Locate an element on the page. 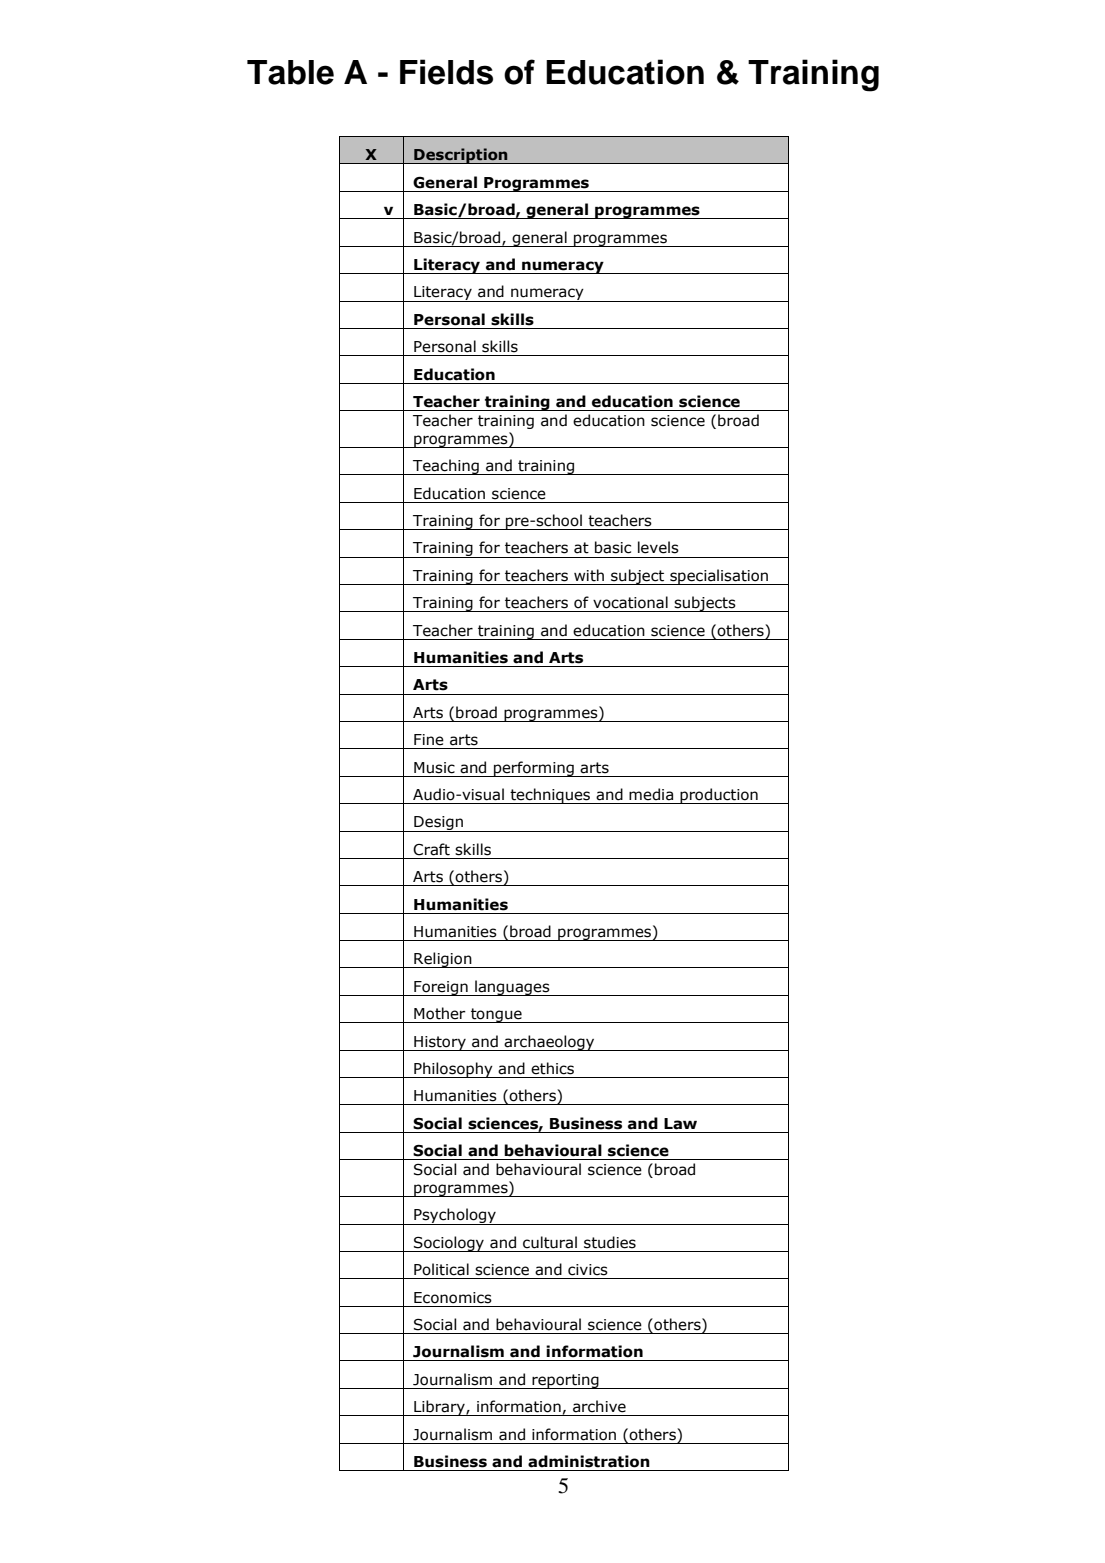 This image has height=1563, width=1105. Description is located at coordinates (461, 156).
